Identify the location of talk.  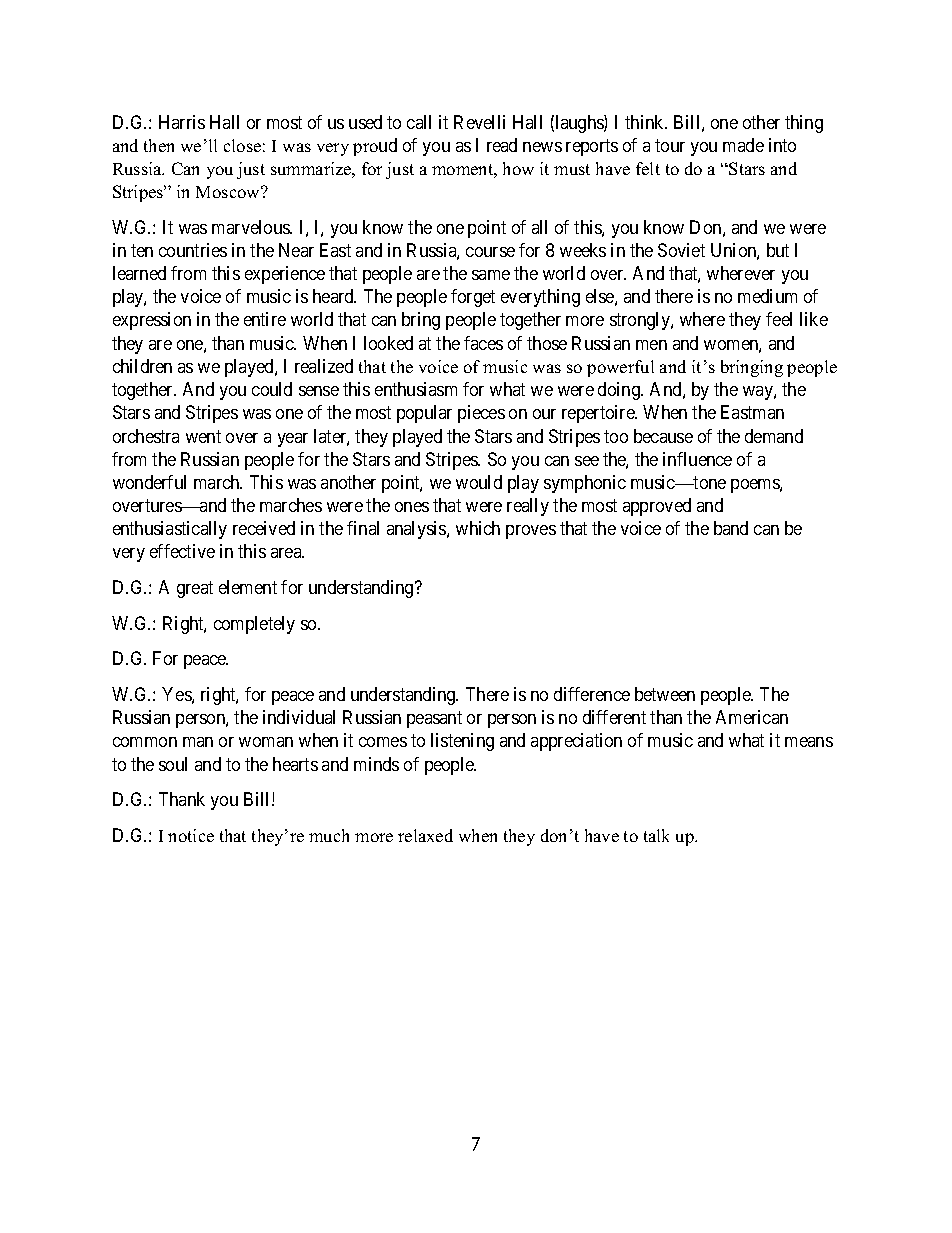
(656, 835).
